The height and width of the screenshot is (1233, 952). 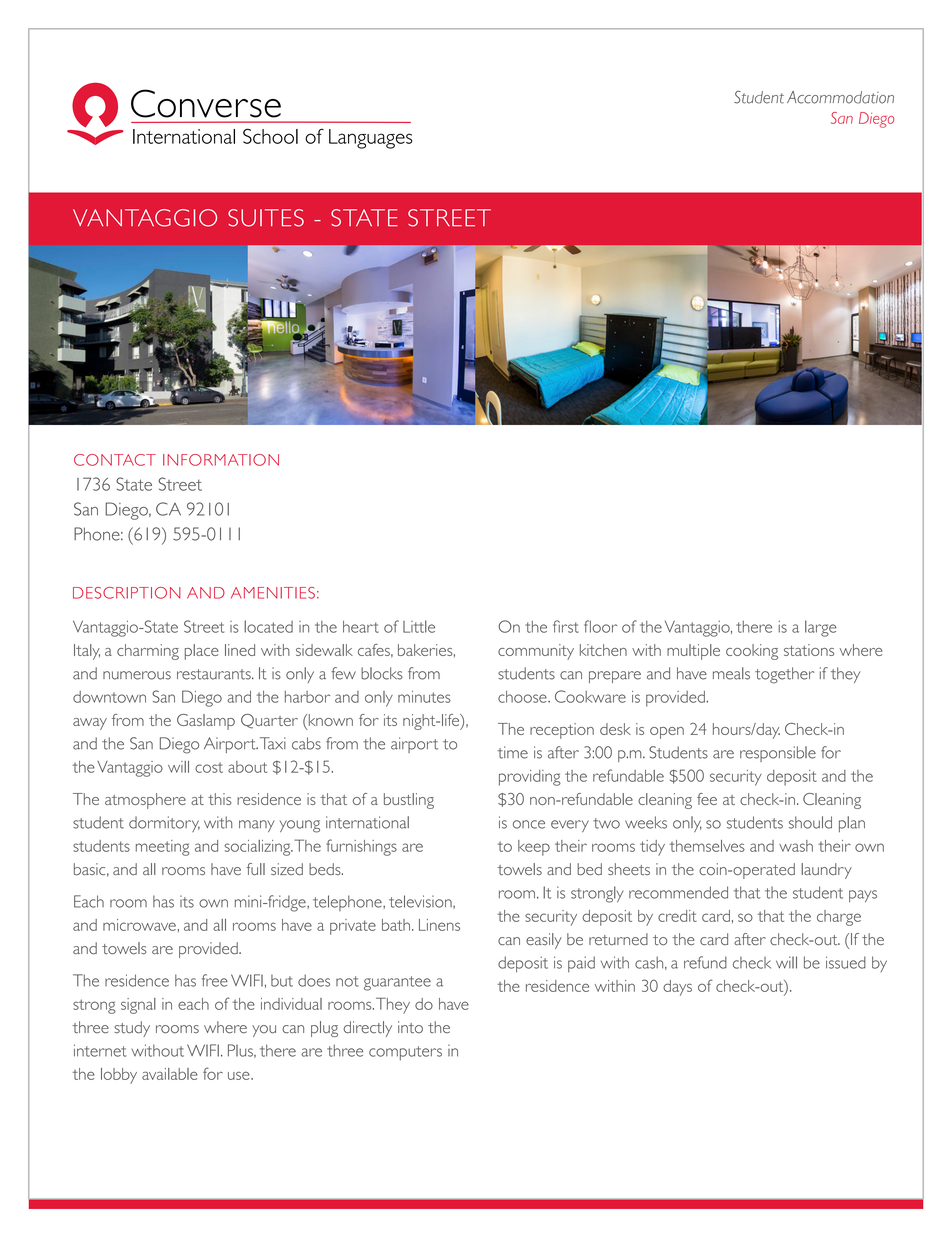 I want to click on DESCRIPTION, so click(x=127, y=593).
